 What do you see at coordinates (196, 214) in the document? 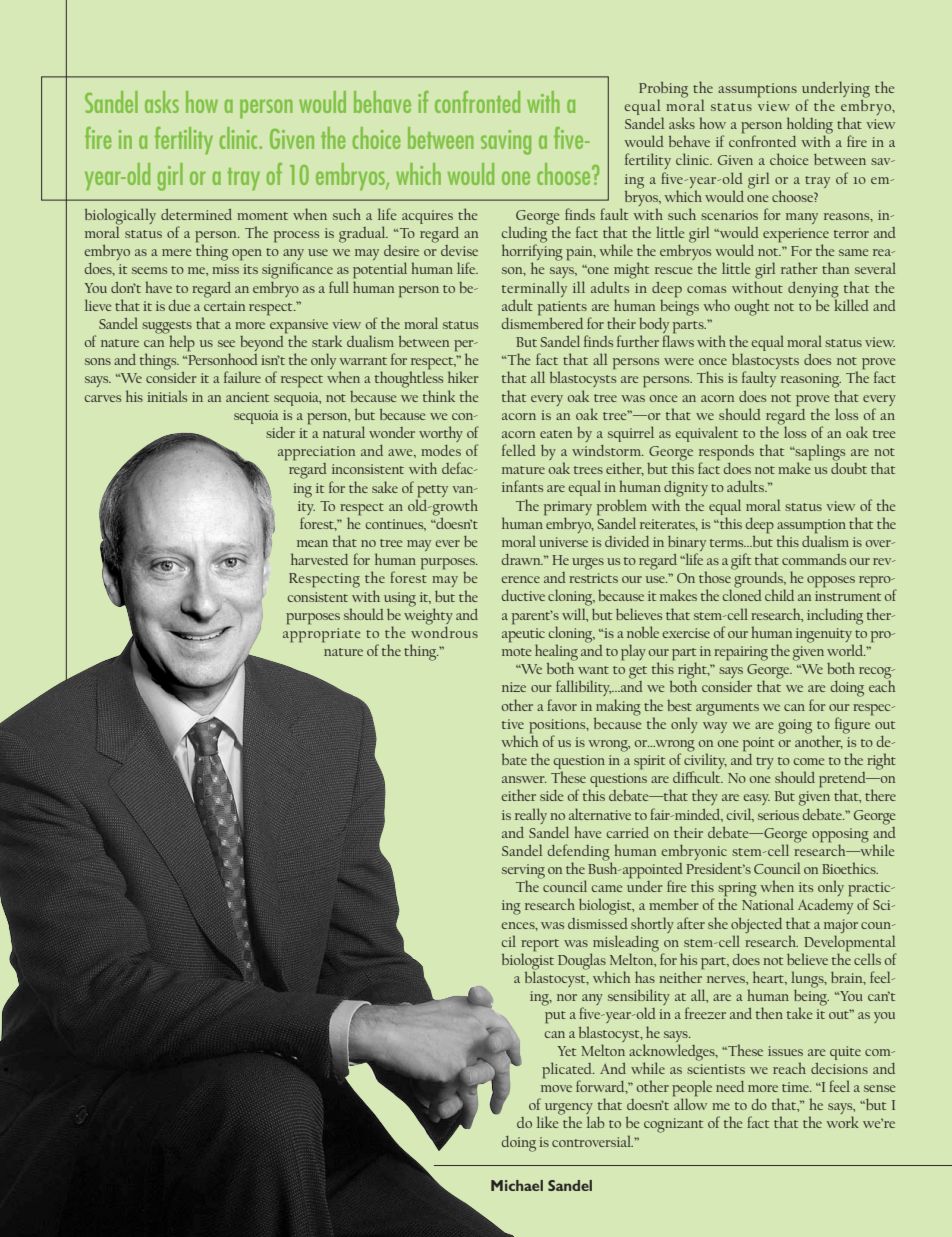
I see `determined` at bounding box center [196, 214].
